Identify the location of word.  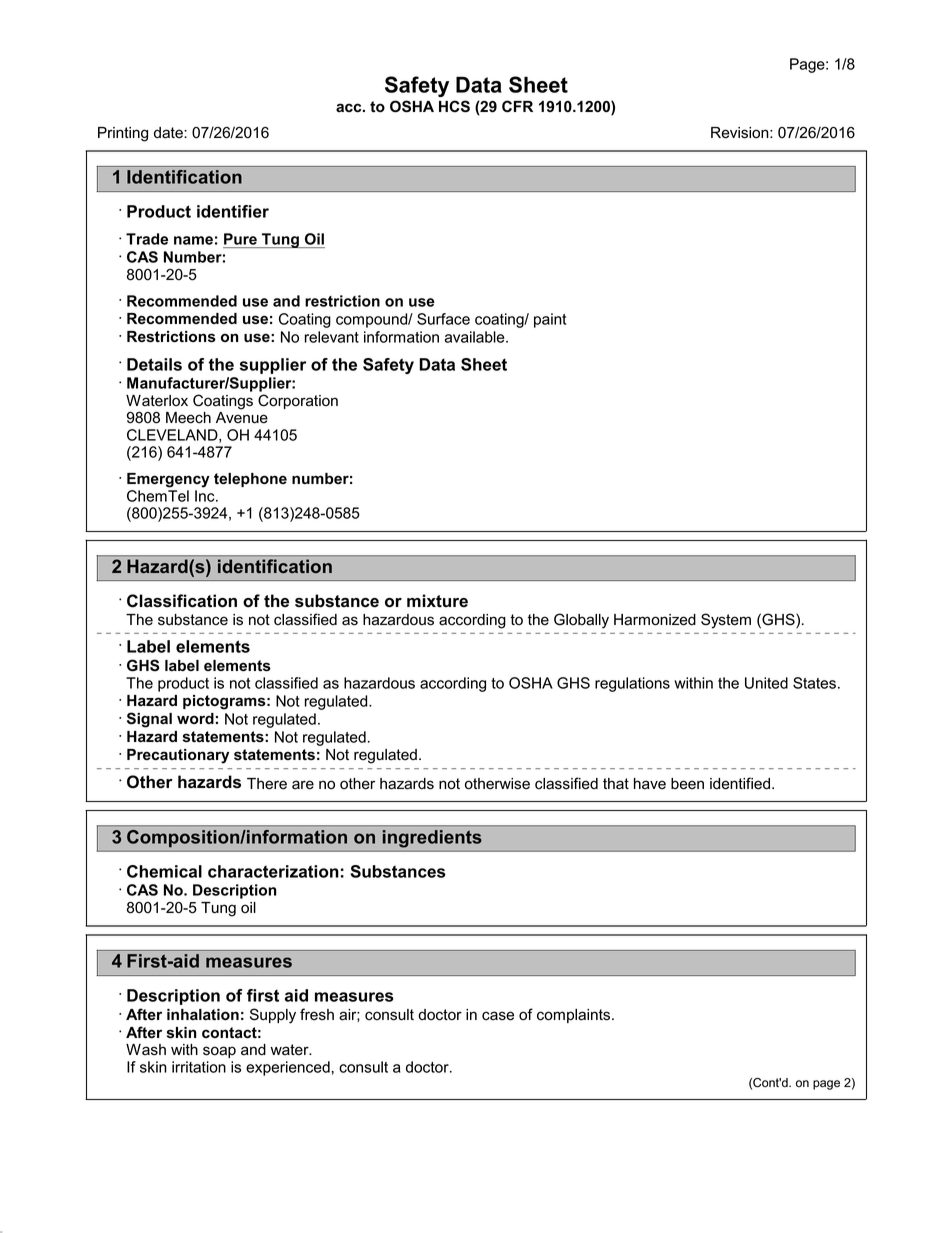
(195, 718).
